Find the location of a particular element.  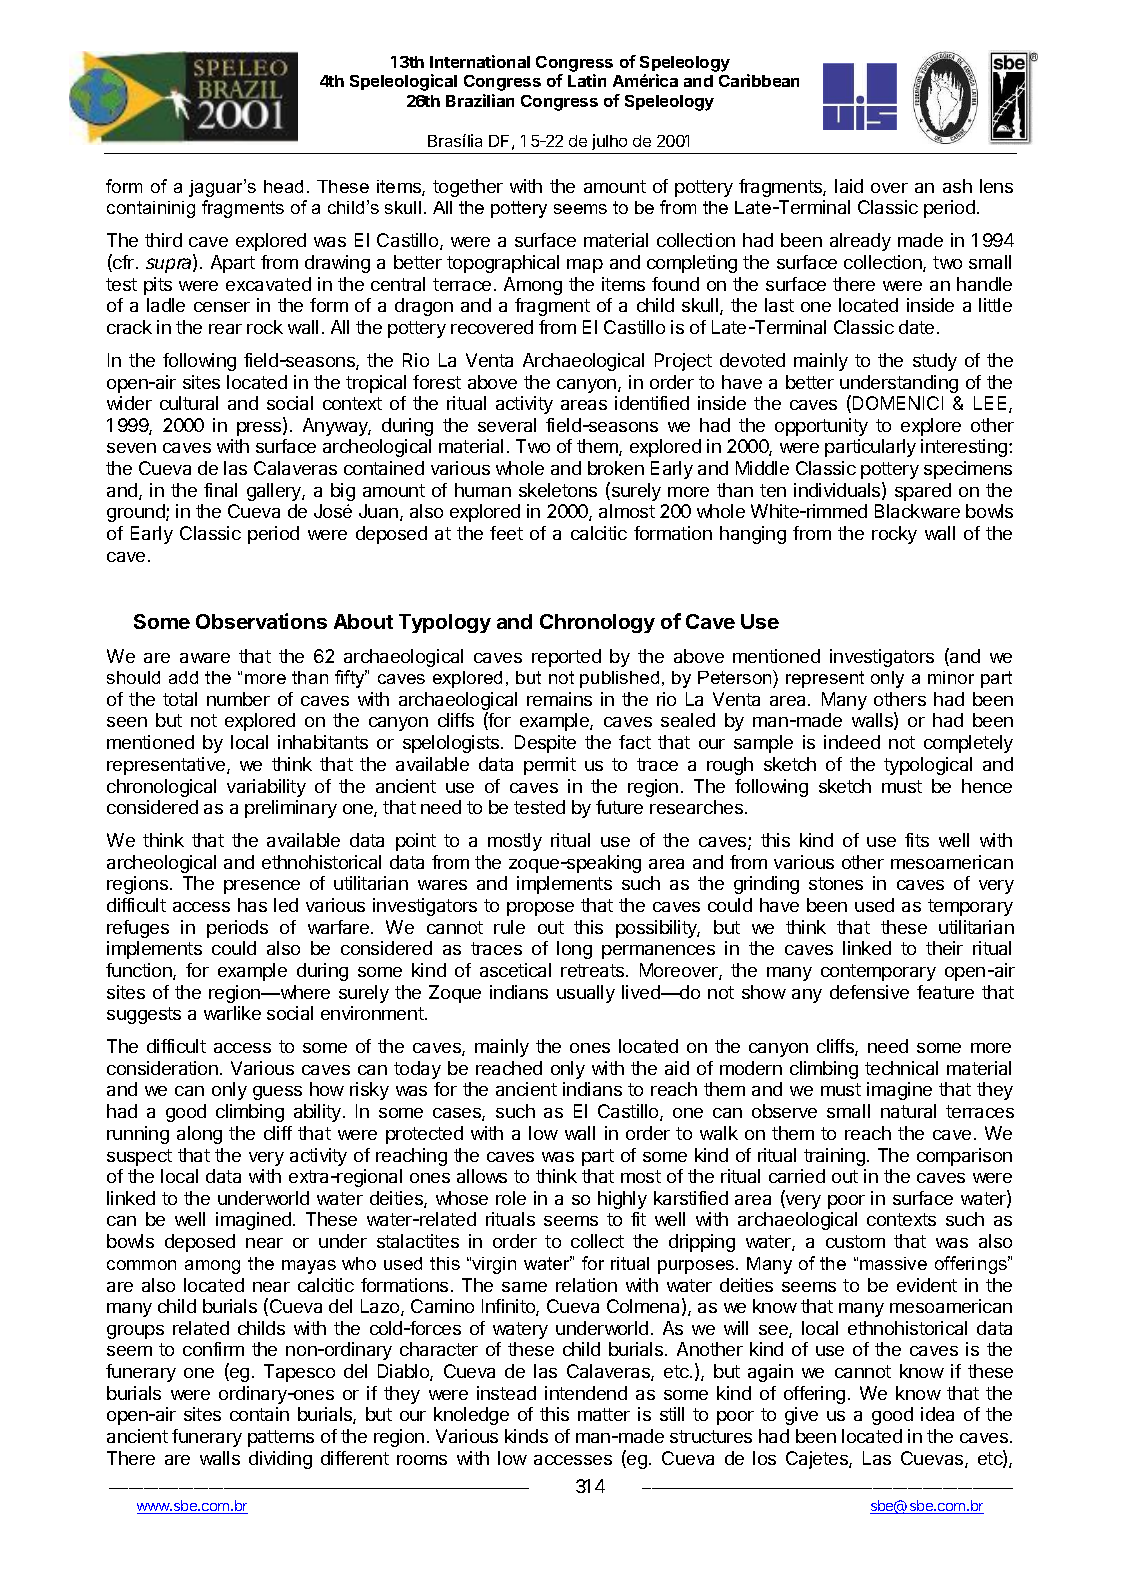

matter is located at coordinates (604, 1414).
